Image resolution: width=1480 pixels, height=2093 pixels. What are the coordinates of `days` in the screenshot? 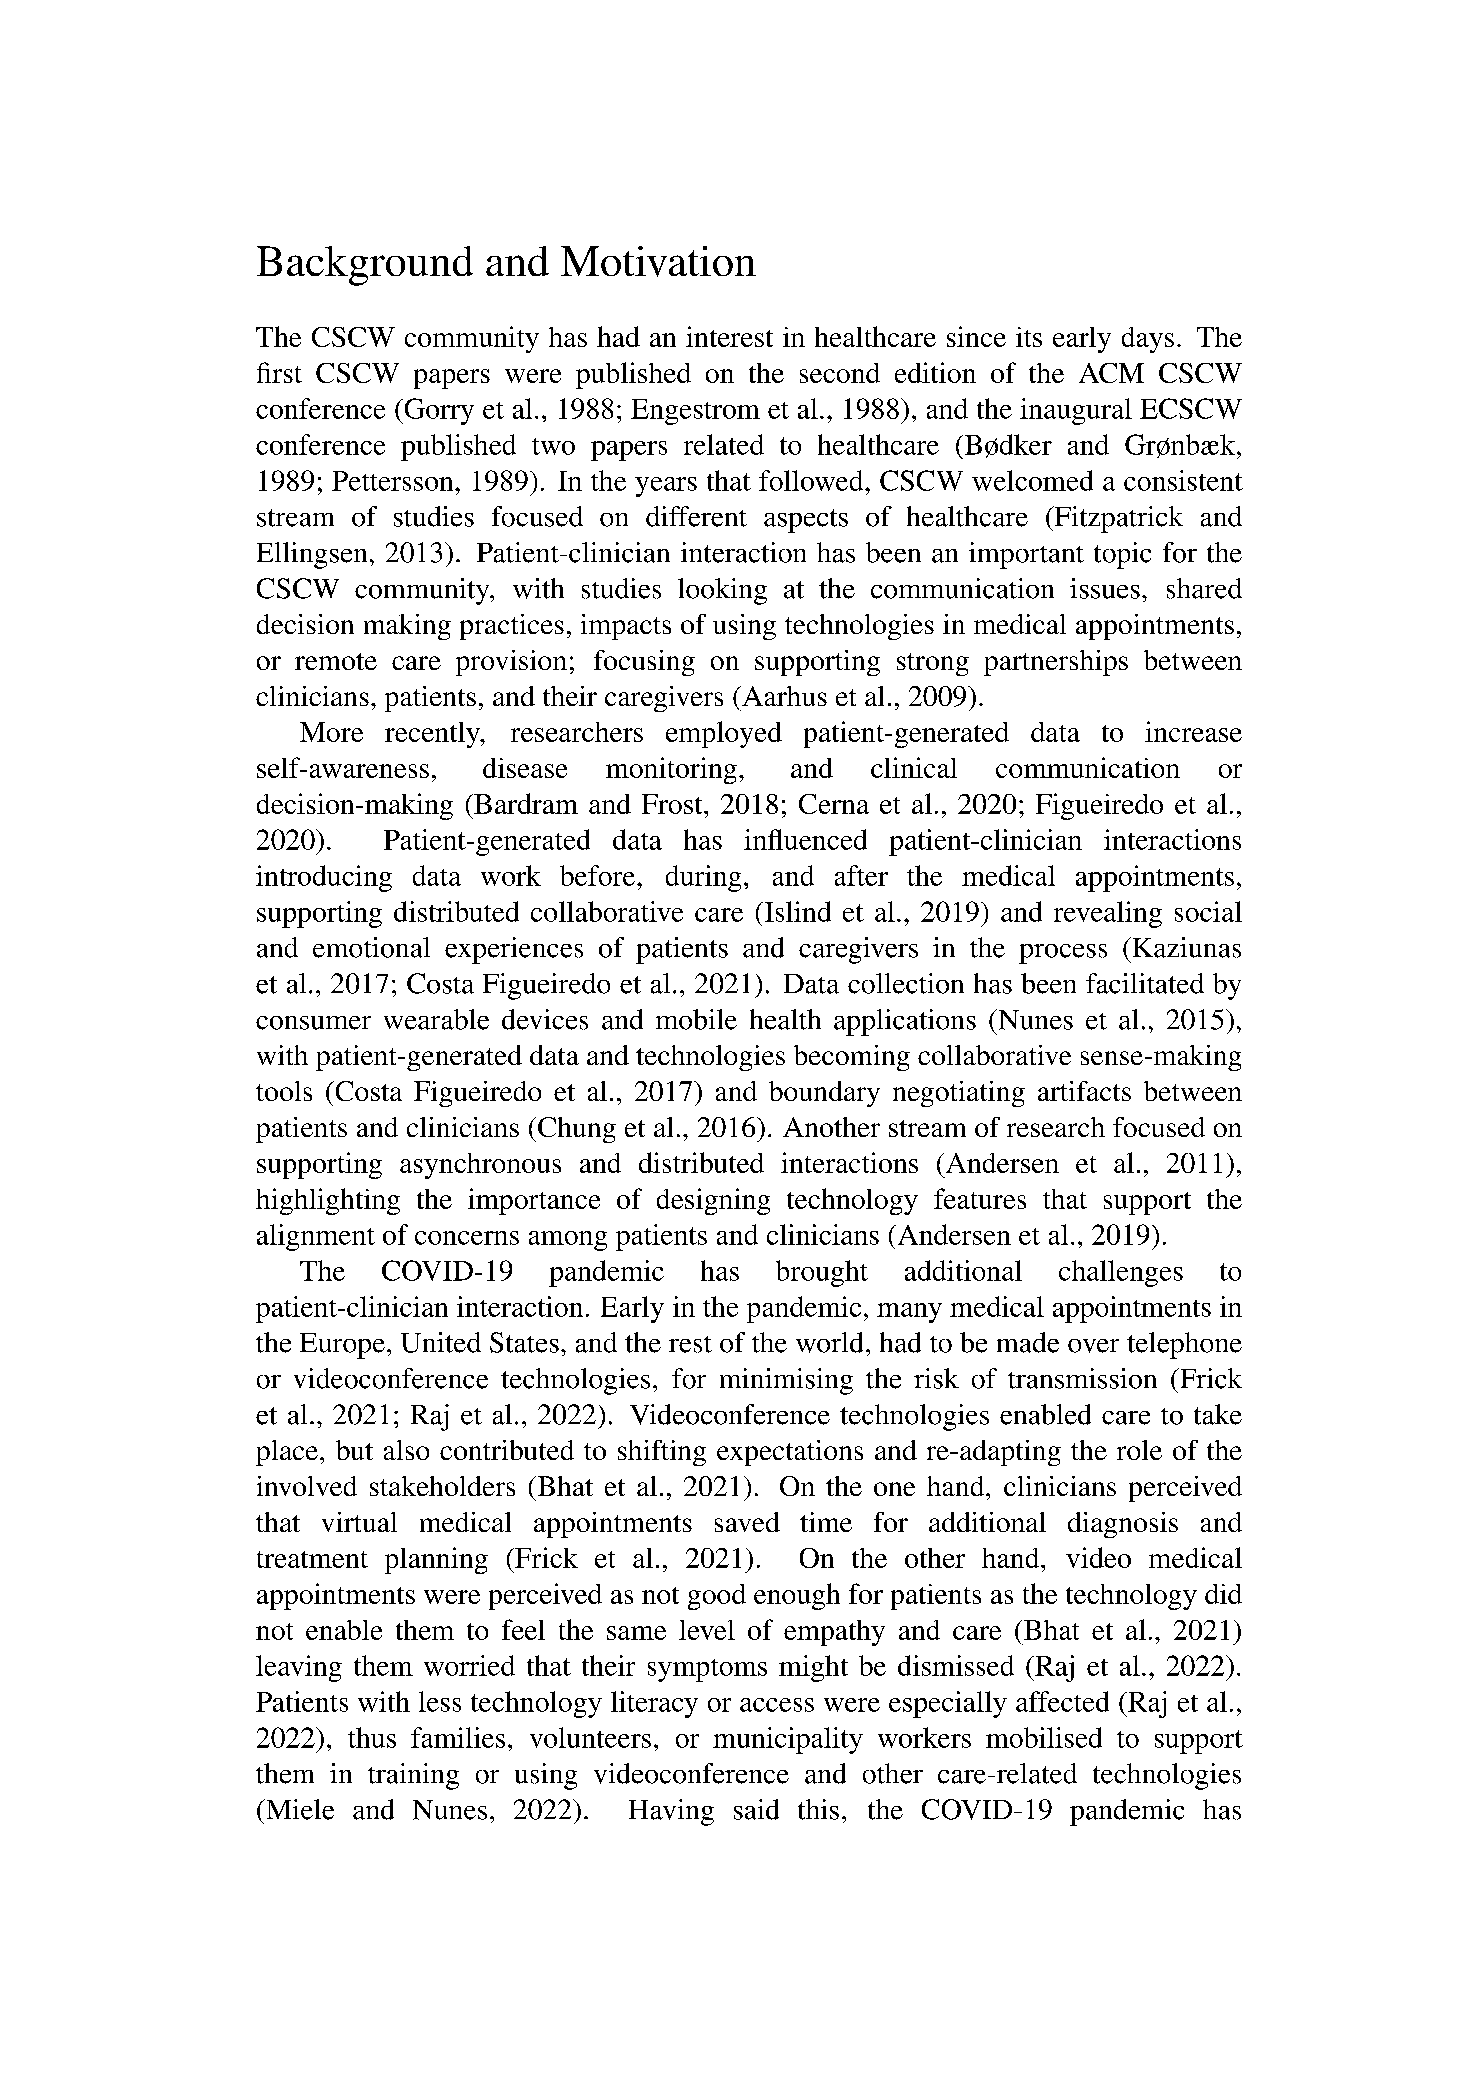 It's located at (1148, 340).
